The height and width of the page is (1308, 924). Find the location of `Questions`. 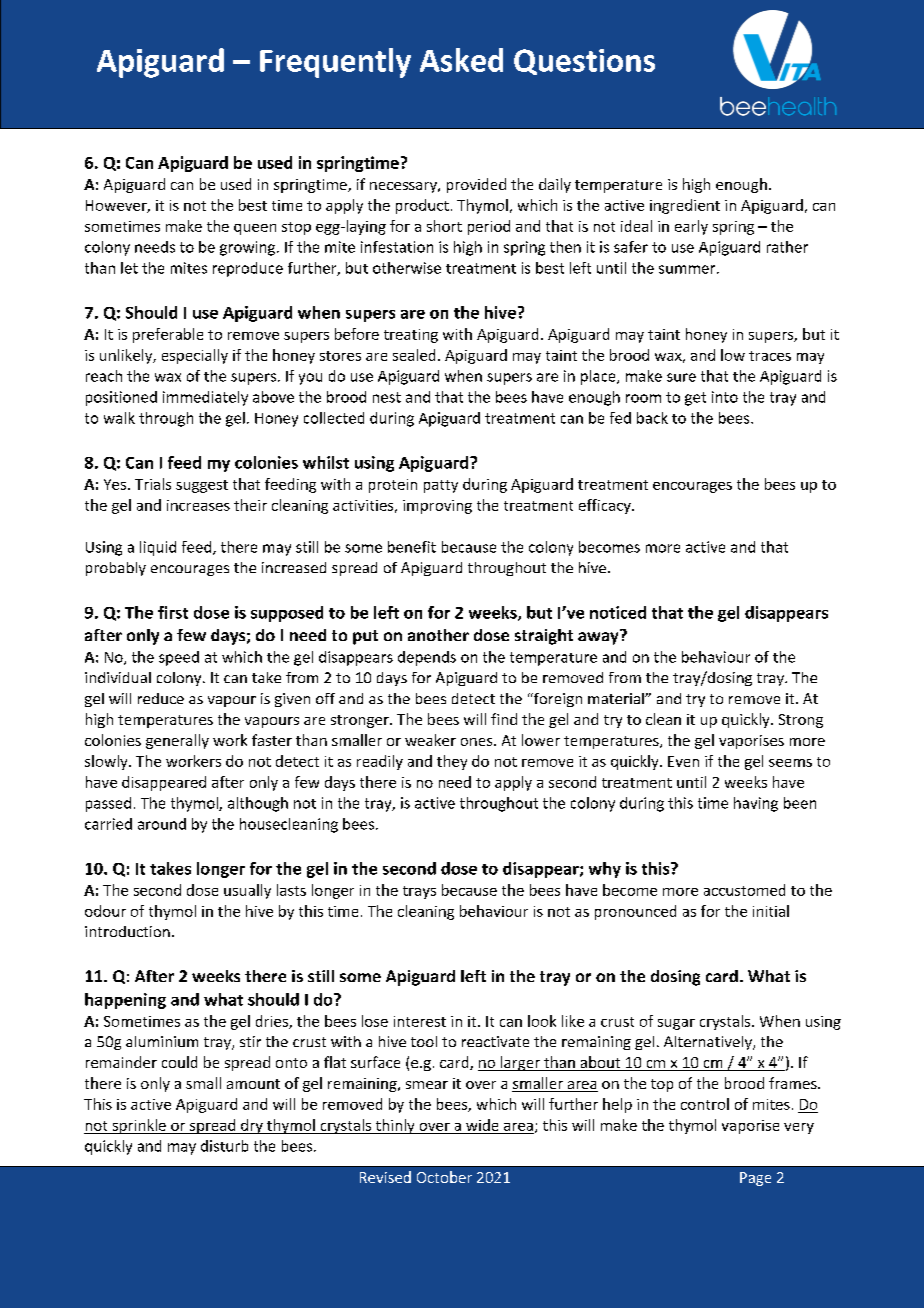

Questions is located at coordinates (584, 62).
